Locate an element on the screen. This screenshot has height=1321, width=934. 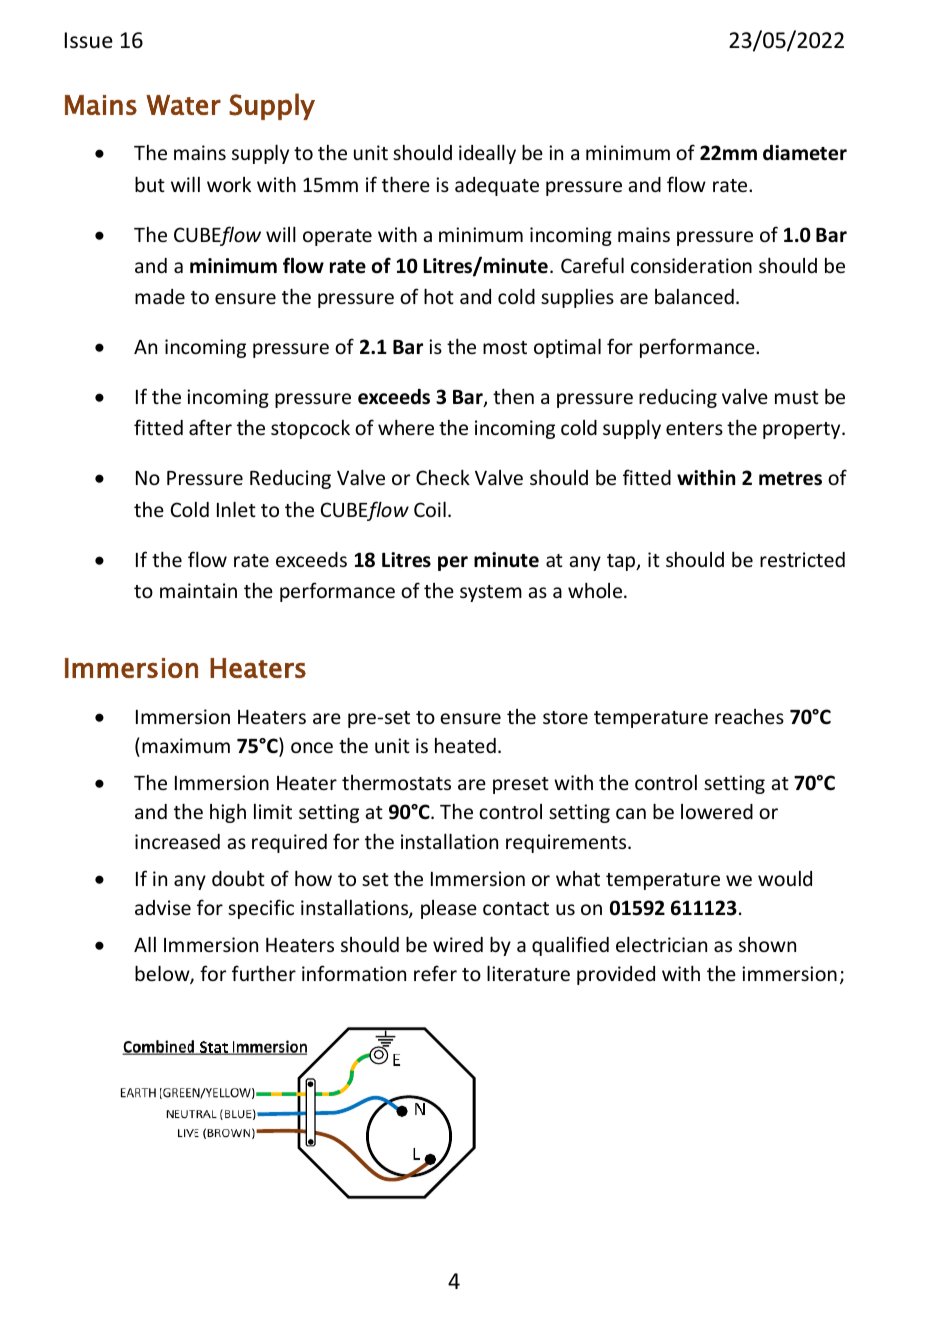
wired is located at coordinates (458, 944).
